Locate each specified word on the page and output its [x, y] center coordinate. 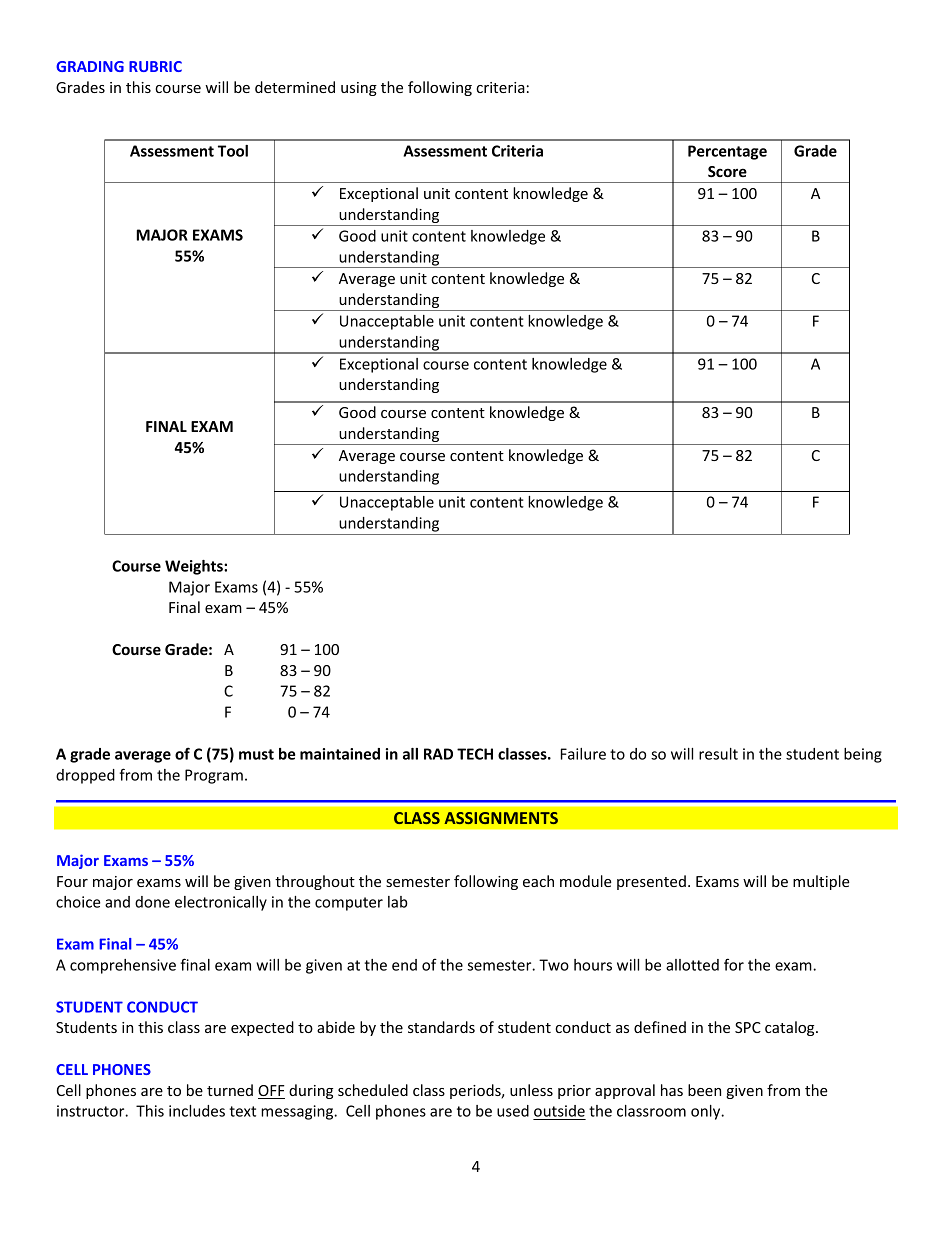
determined [295, 87]
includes [197, 1111]
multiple [821, 882]
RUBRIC [155, 66]
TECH [475, 754]
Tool [233, 151]
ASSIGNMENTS [501, 818]
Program [214, 776]
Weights [195, 567]
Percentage [727, 152]
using [359, 89]
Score [727, 171]
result [718, 754]
